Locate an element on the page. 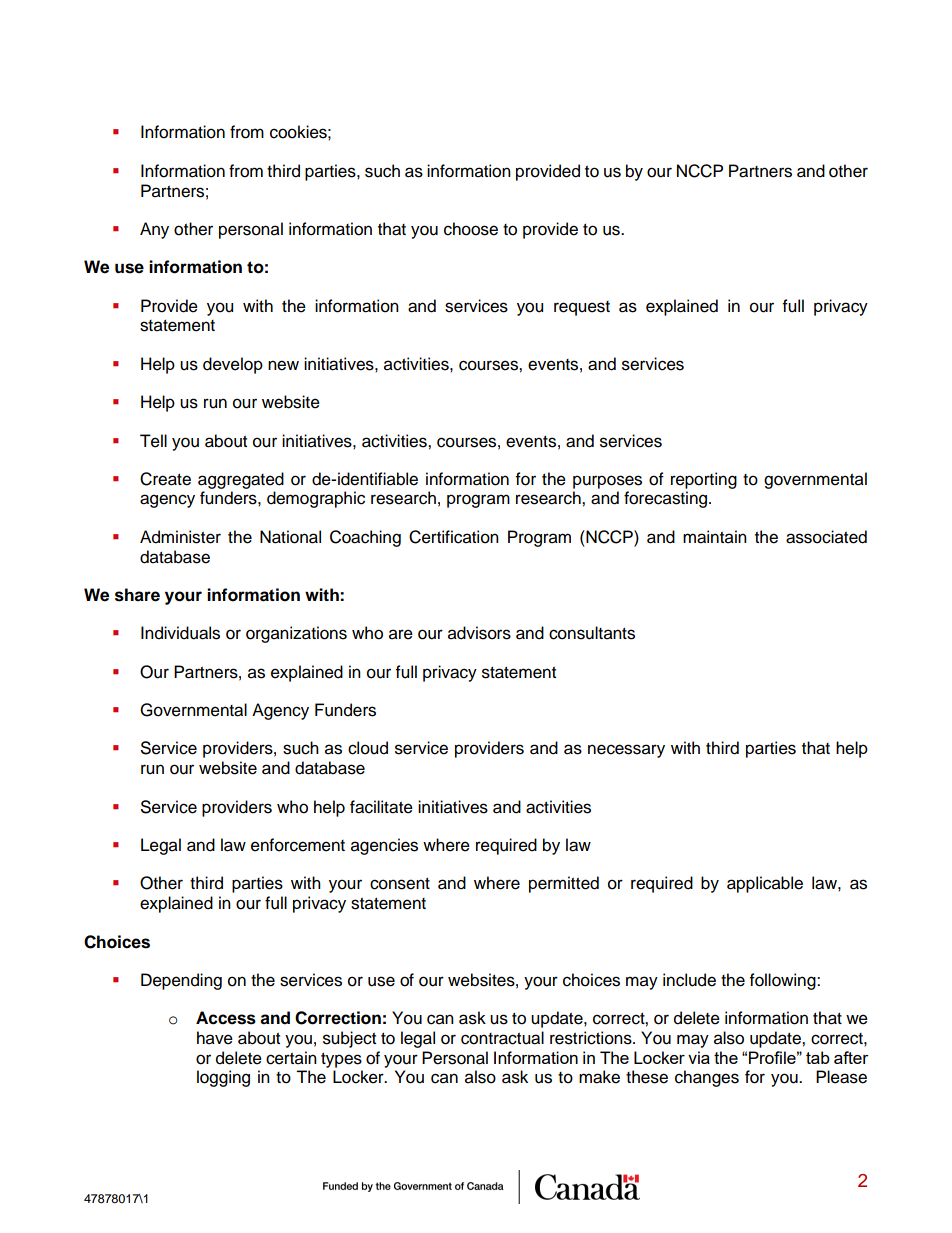 The height and width of the page is (1233, 952). reporting is located at coordinates (704, 480).
